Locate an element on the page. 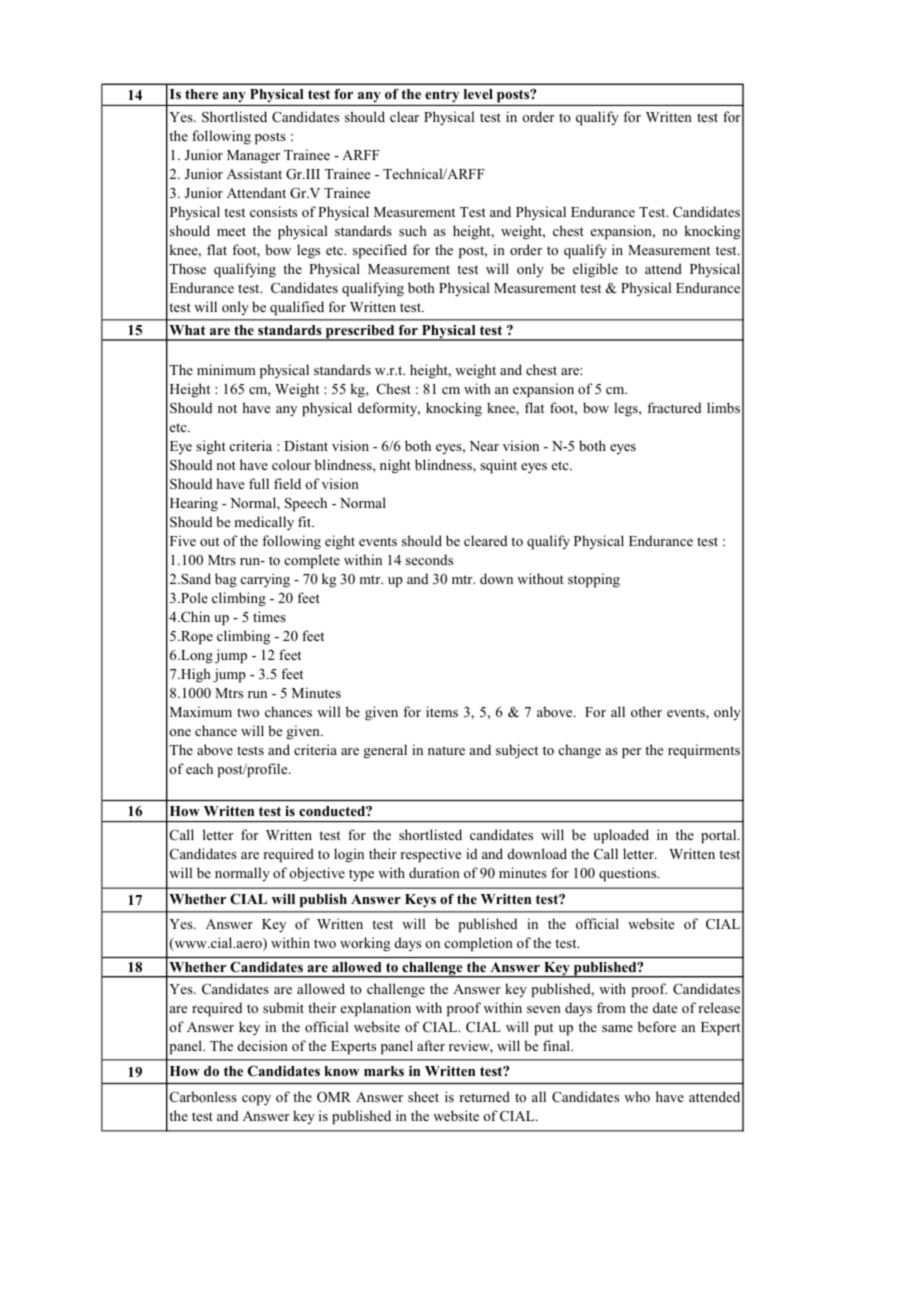 This image has height=1308, width=924. bag is located at coordinates (226, 580).
